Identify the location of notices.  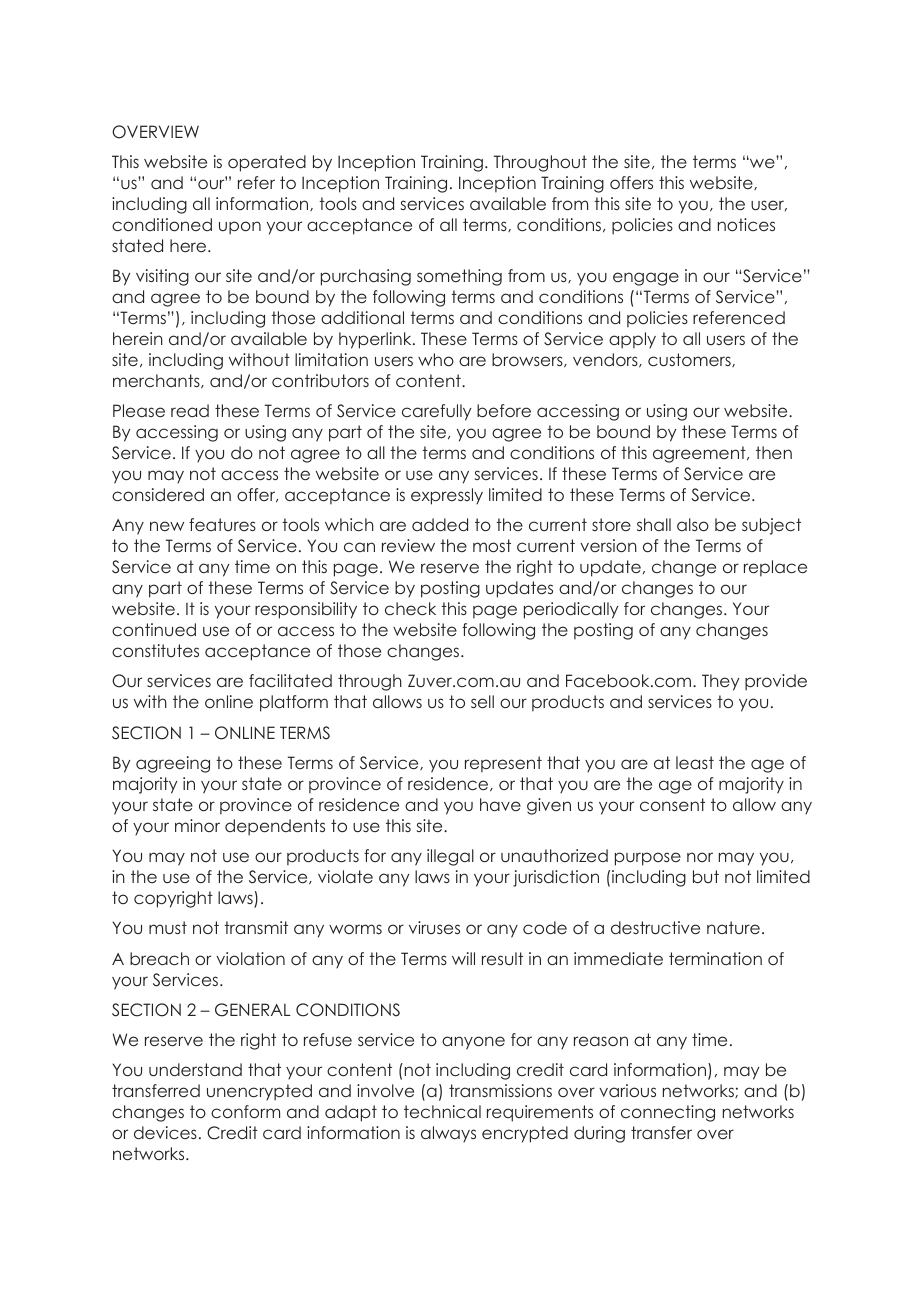
(746, 224).
